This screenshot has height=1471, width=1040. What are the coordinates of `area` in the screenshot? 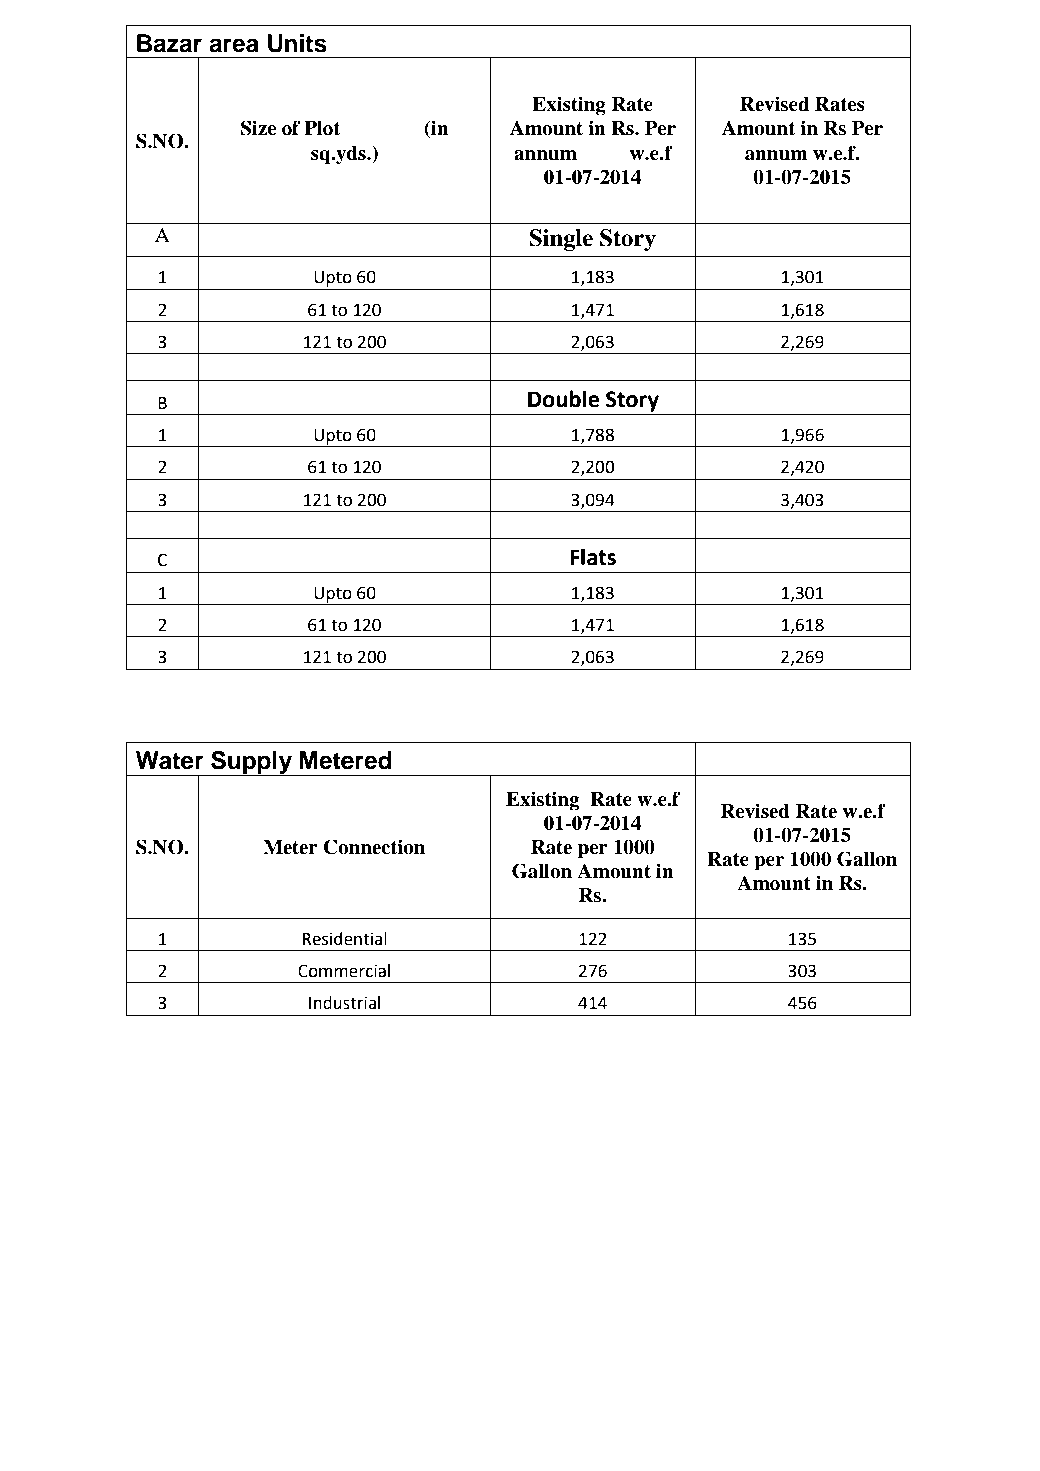 It's located at (234, 45).
